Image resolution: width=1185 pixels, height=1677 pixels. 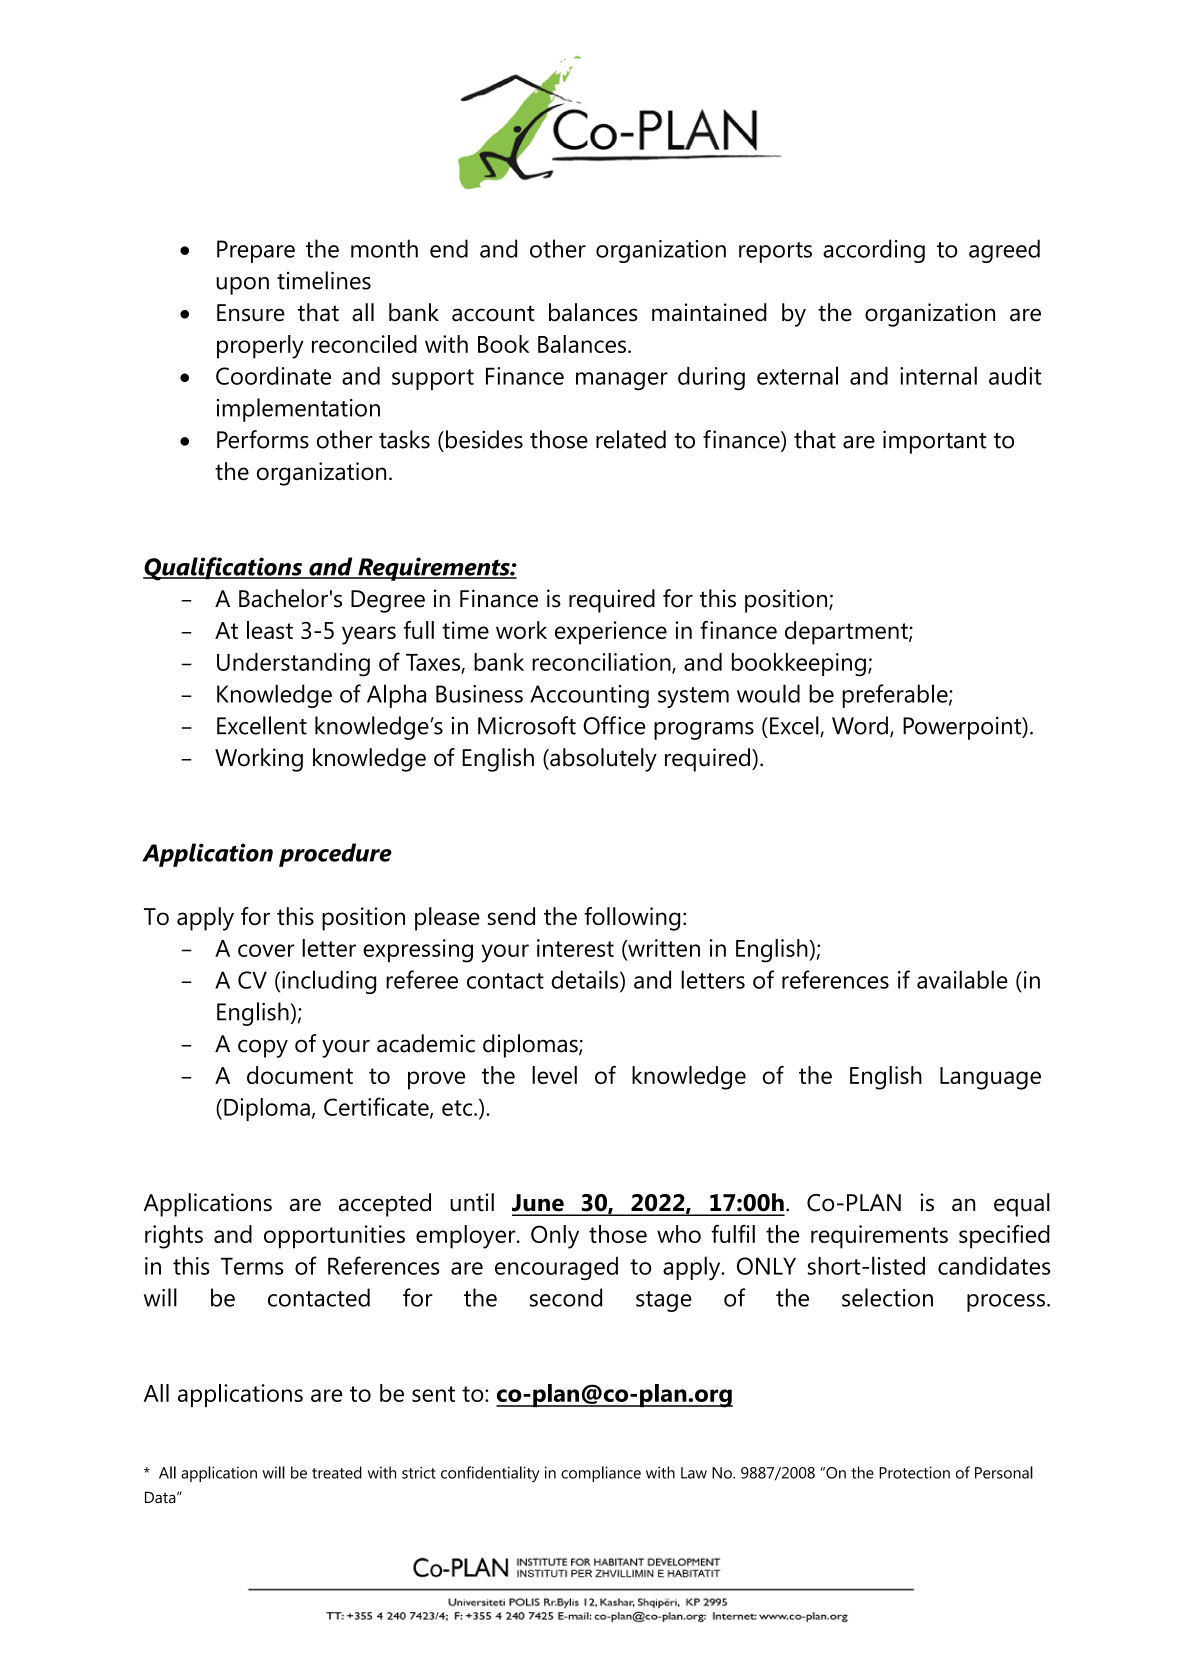 What do you see at coordinates (914, 1472) in the document?
I see `Protection` at bounding box center [914, 1472].
